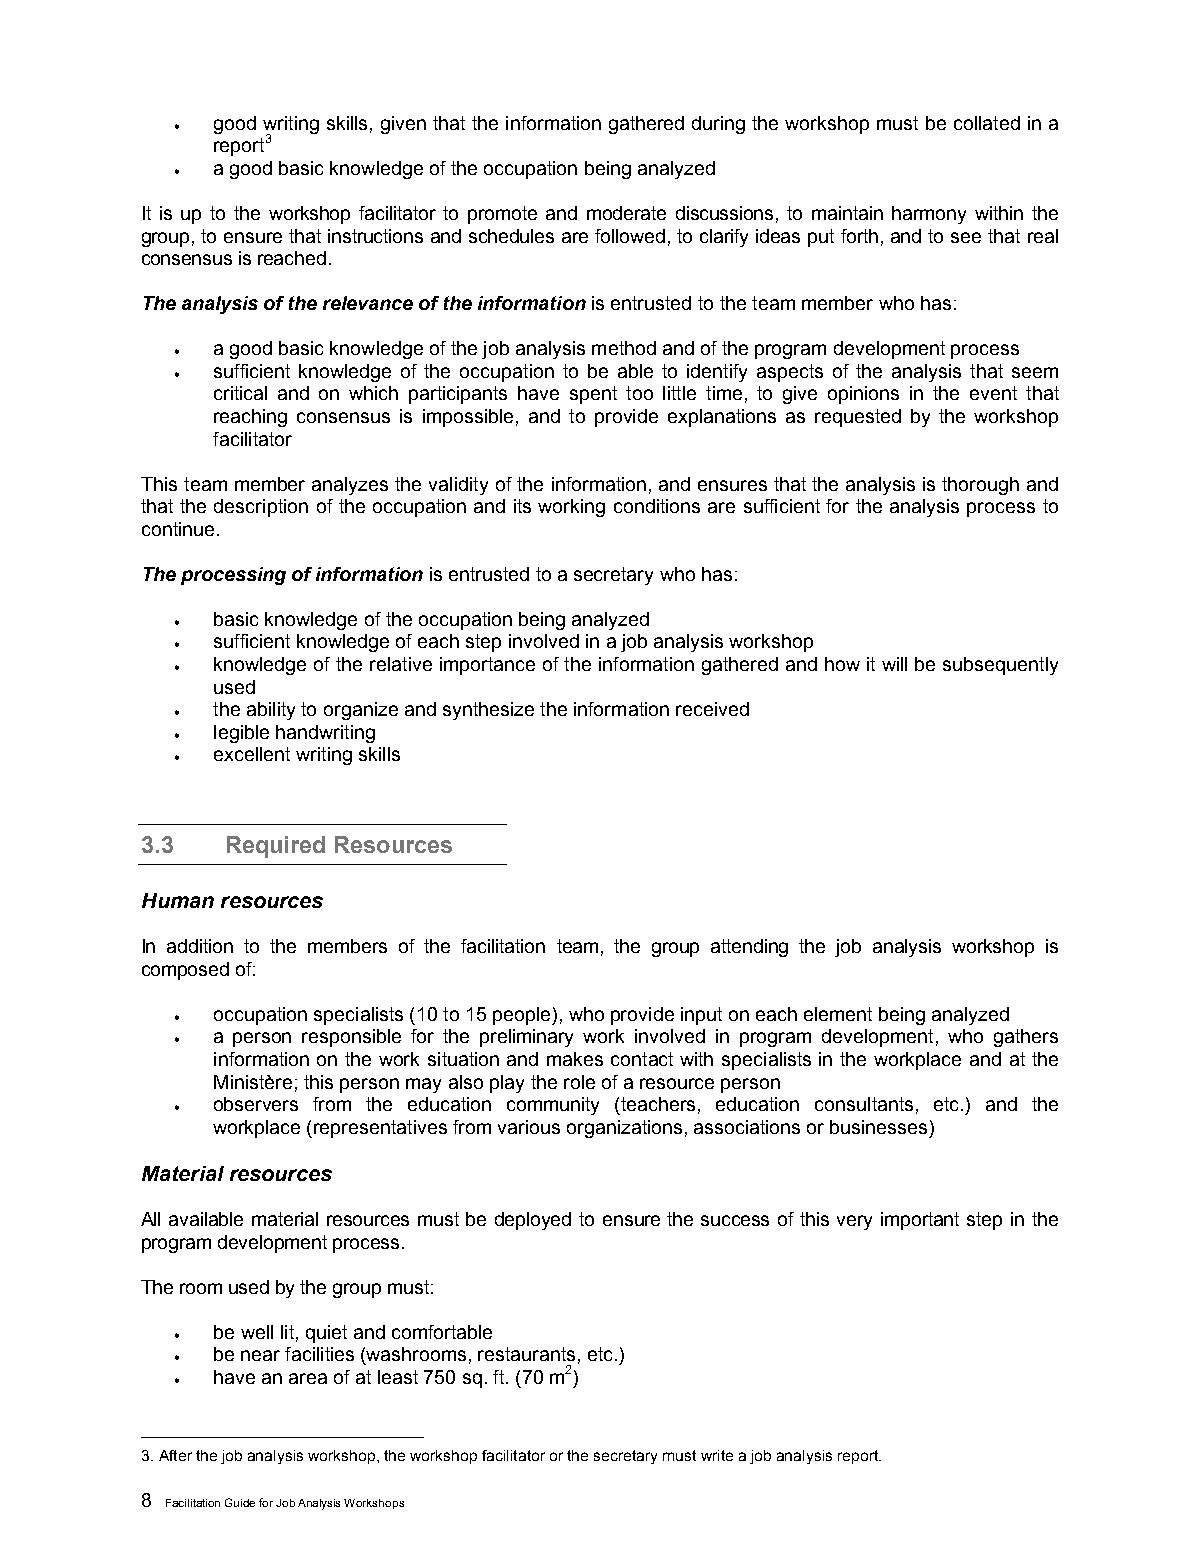  I want to click on Required, so click(276, 847).
